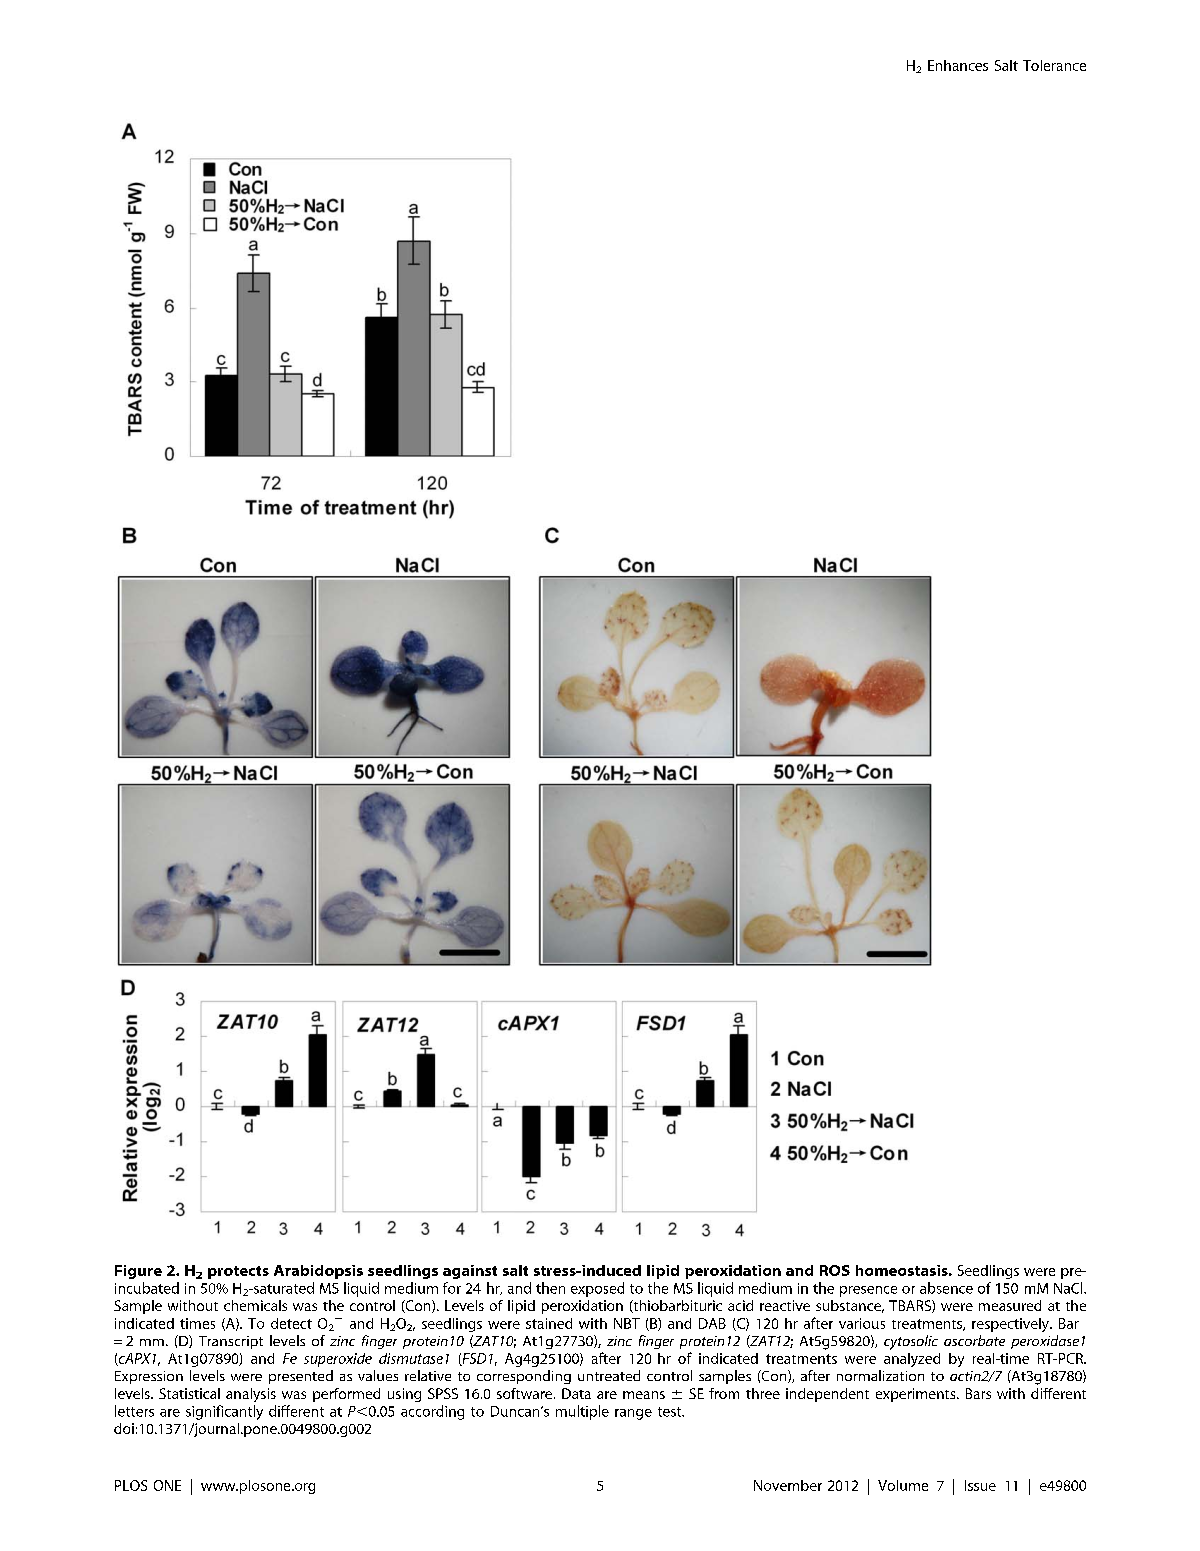 The width and height of the screenshot is (1200, 1551). Describe the element at coordinates (470, 1272) in the screenshot. I see `against` at that location.
